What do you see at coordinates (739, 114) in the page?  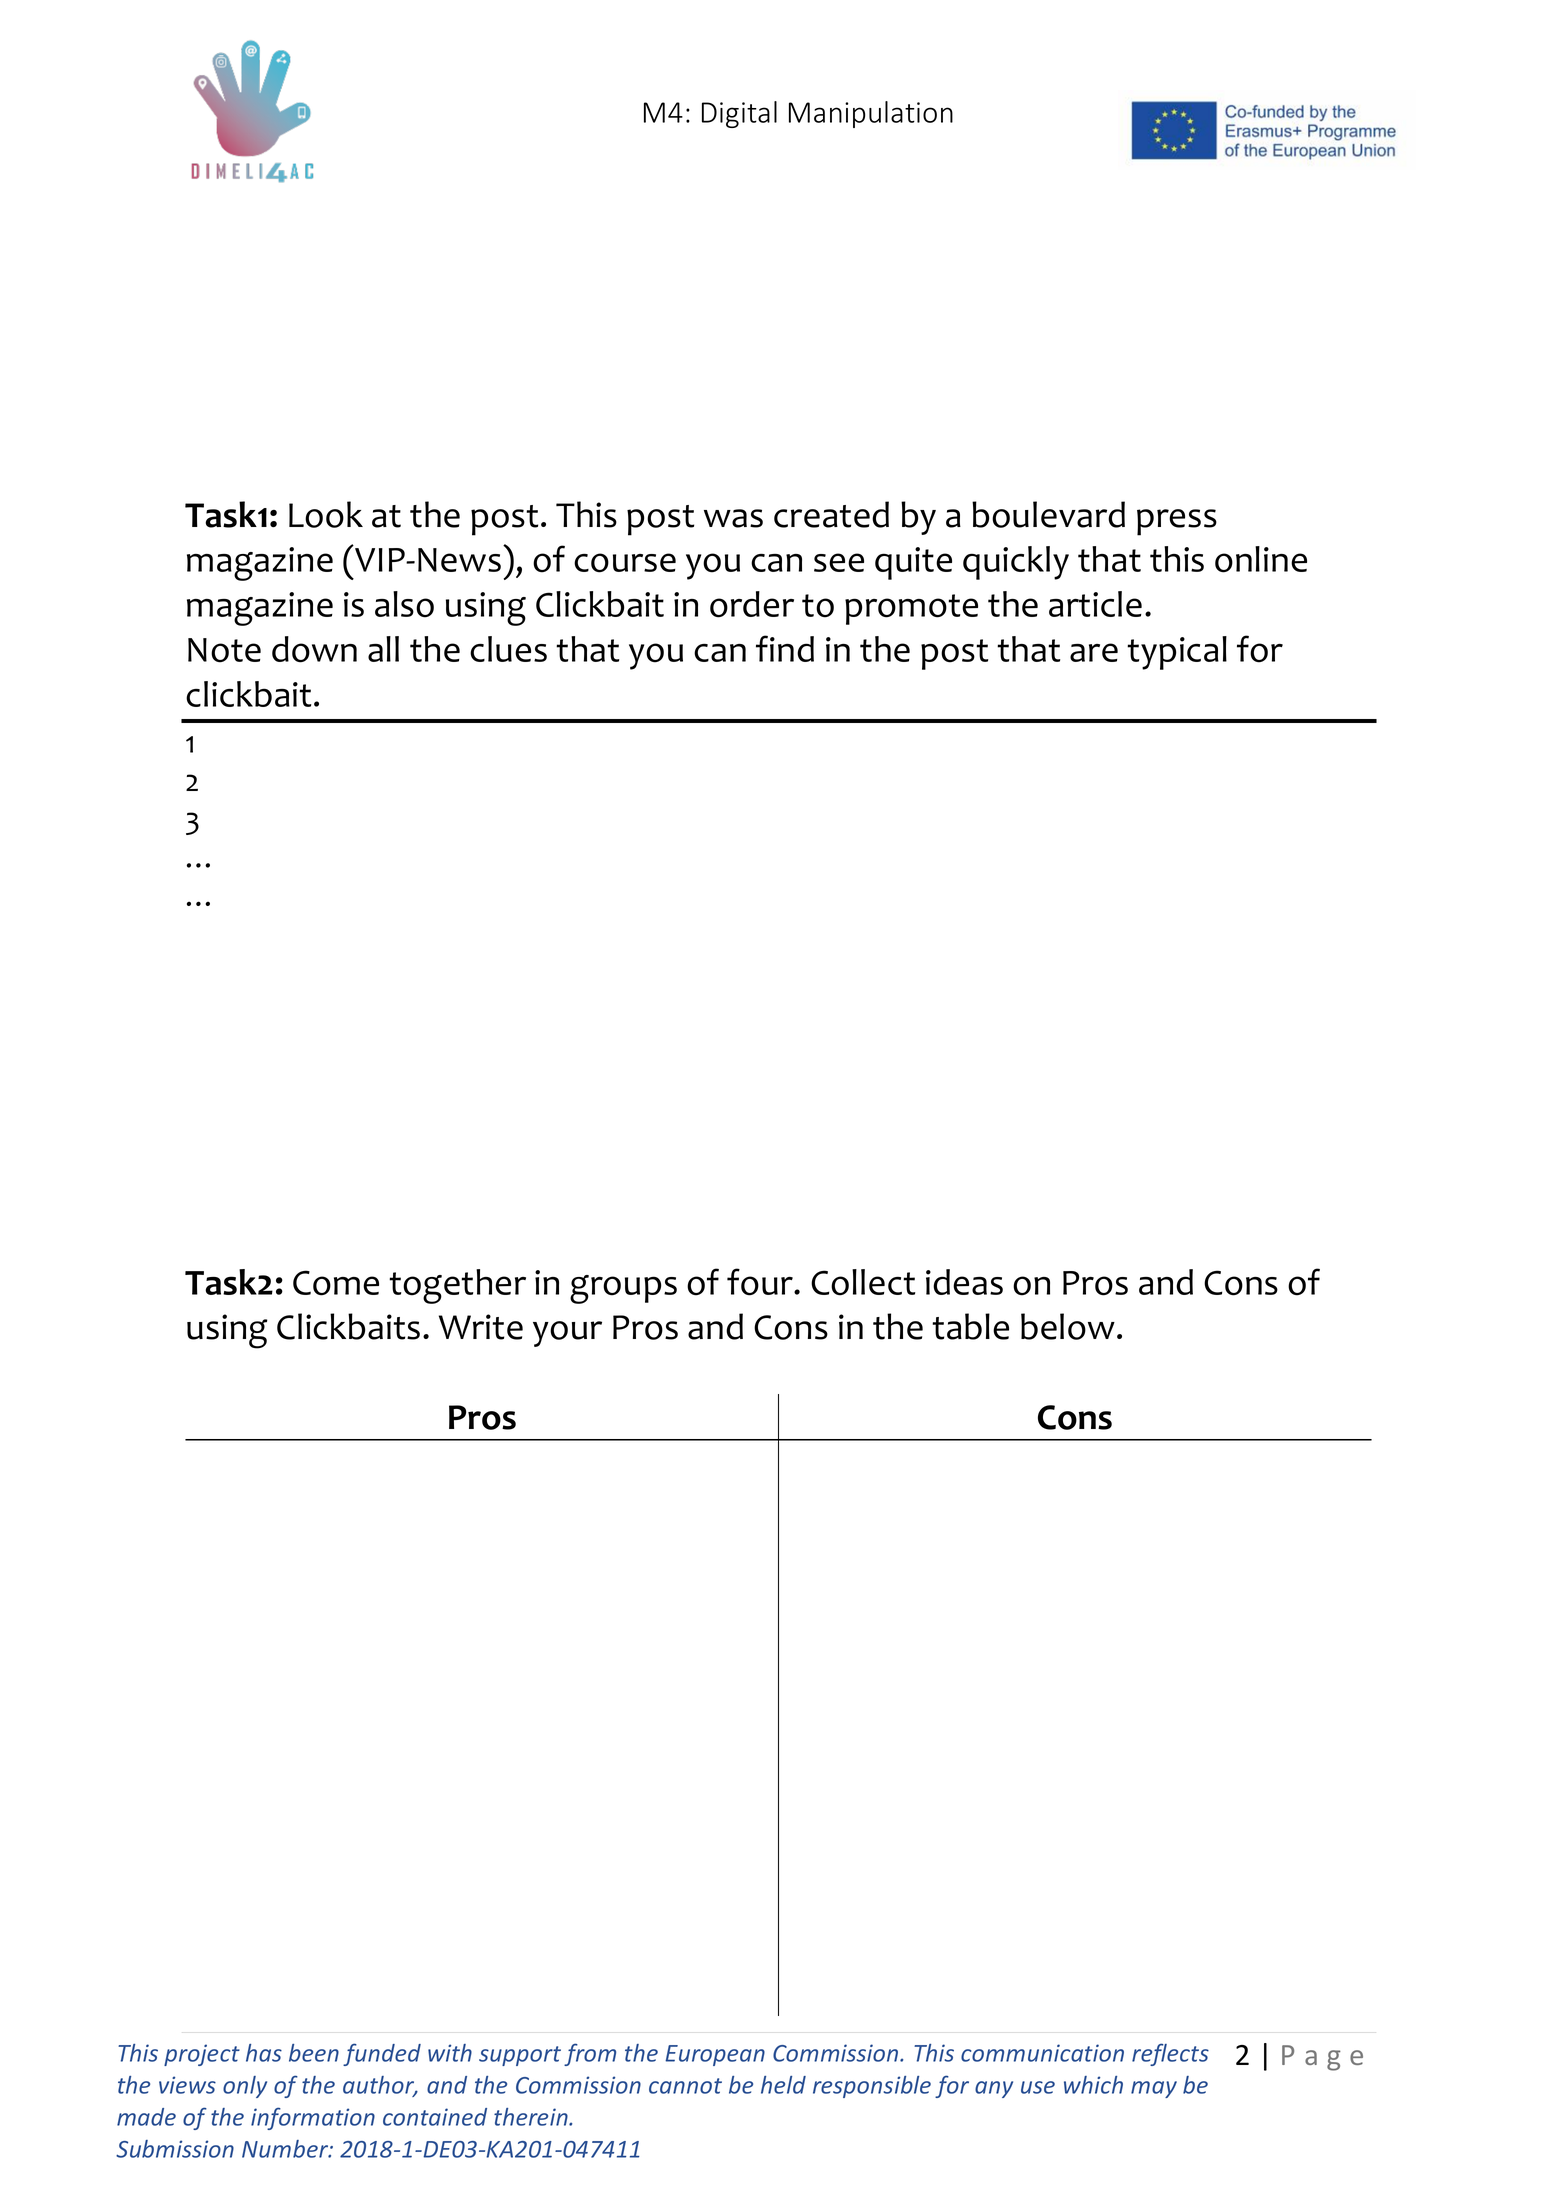 I see `Digital` at bounding box center [739, 114].
